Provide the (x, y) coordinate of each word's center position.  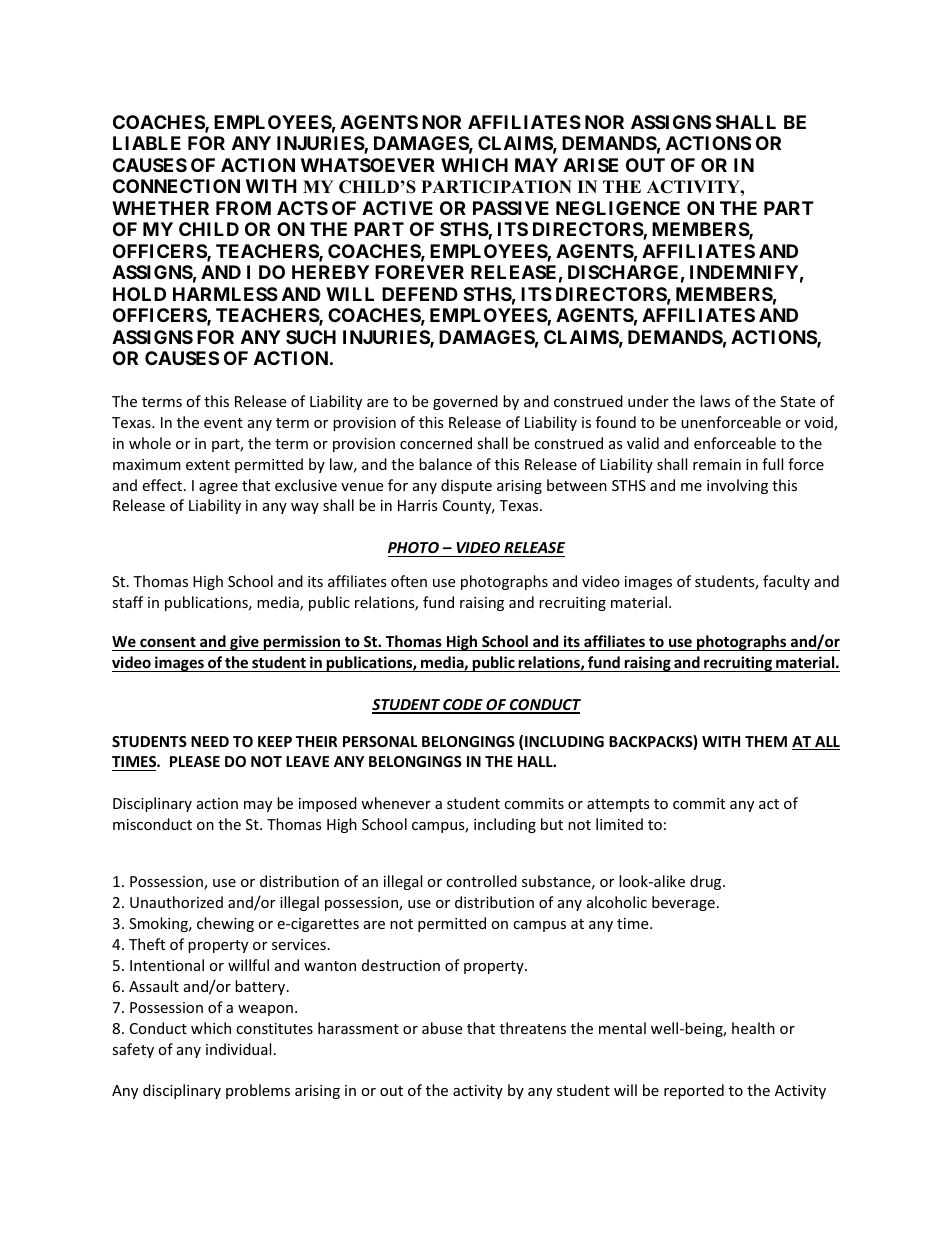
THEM (766, 741)
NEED (210, 741)
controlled (481, 881)
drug (707, 882)
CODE (463, 706)
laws (715, 401)
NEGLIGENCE (618, 208)
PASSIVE (511, 208)
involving (737, 486)
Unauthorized (176, 902)
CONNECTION (176, 186)
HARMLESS (225, 294)
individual (238, 1049)
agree (218, 488)
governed (465, 402)
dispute (466, 486)
